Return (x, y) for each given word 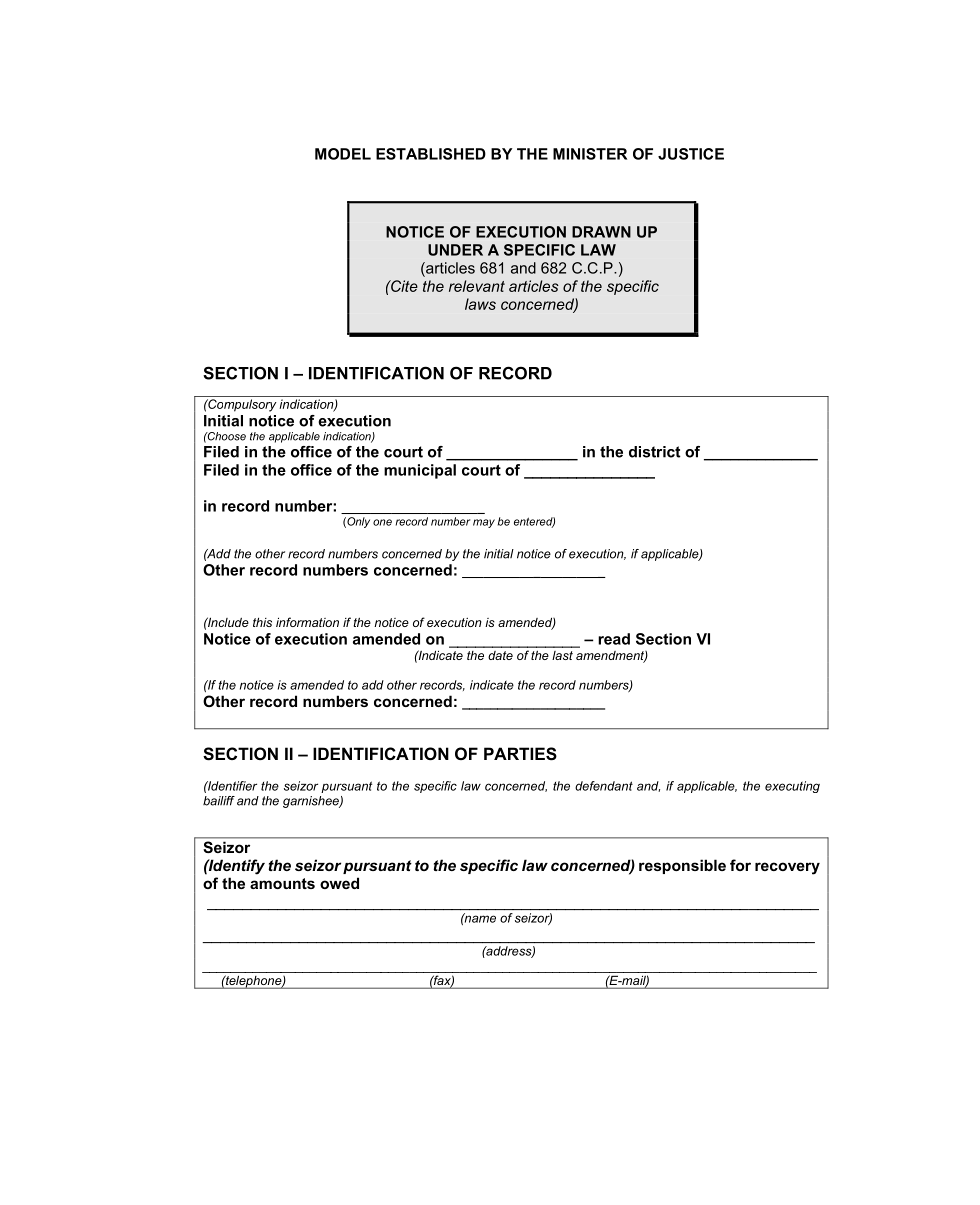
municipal (420, 471)
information (307, 622)
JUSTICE (691, 154)
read (614, 639)
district (655, 452)
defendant (604, 786)
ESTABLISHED (431, 154)
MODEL (343, 154)
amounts (282, 883)
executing (792, 787)
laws (480, 304)
